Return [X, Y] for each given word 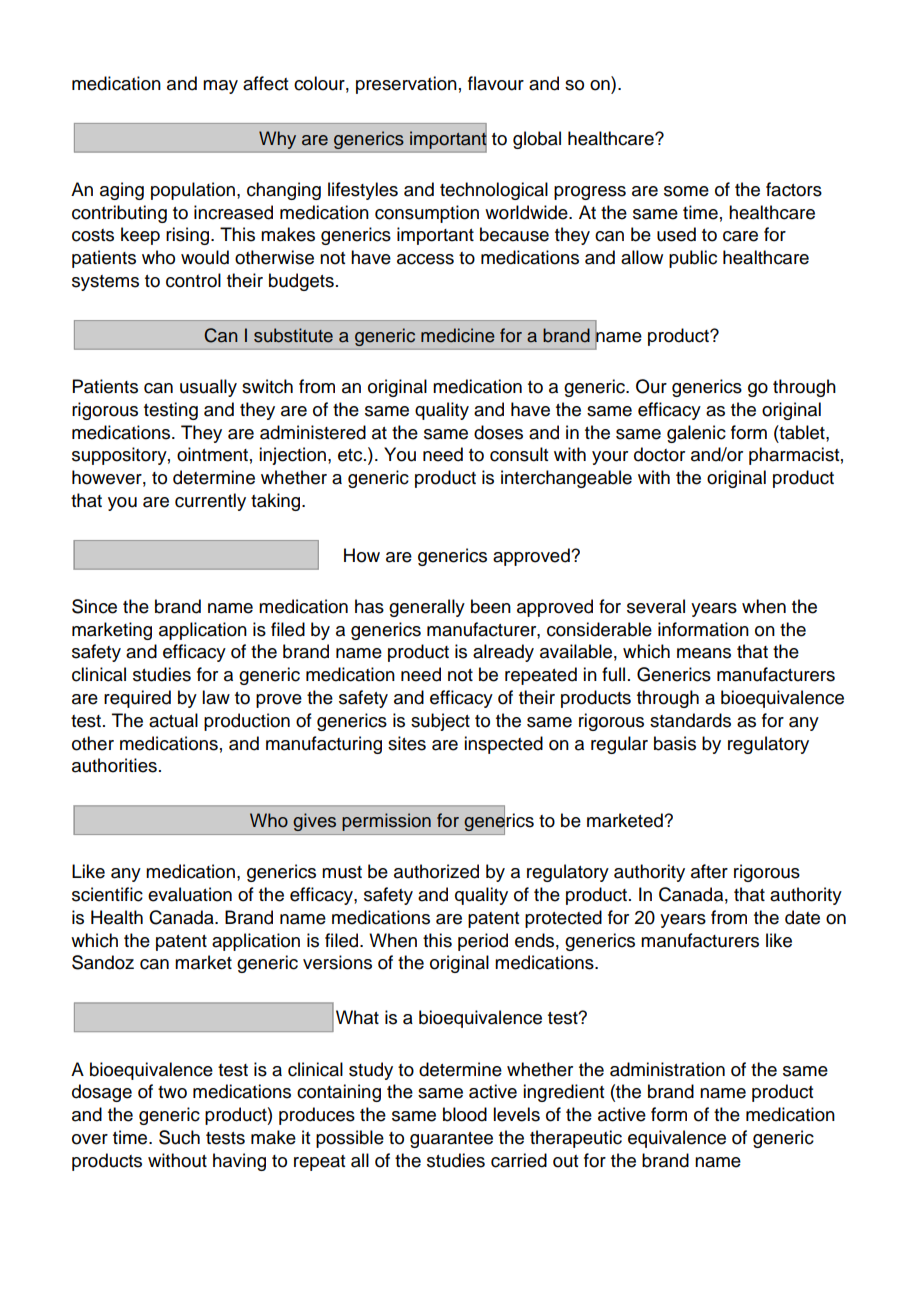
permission [386, 822]
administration [667, 1069]
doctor [659, 454]
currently [210, 502]
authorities [114, 765]
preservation [406, 85]
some [686, 191]
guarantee [451, 1140]
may [220, 87]
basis [675, 743]
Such [179, 1137]
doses [498, 432]
